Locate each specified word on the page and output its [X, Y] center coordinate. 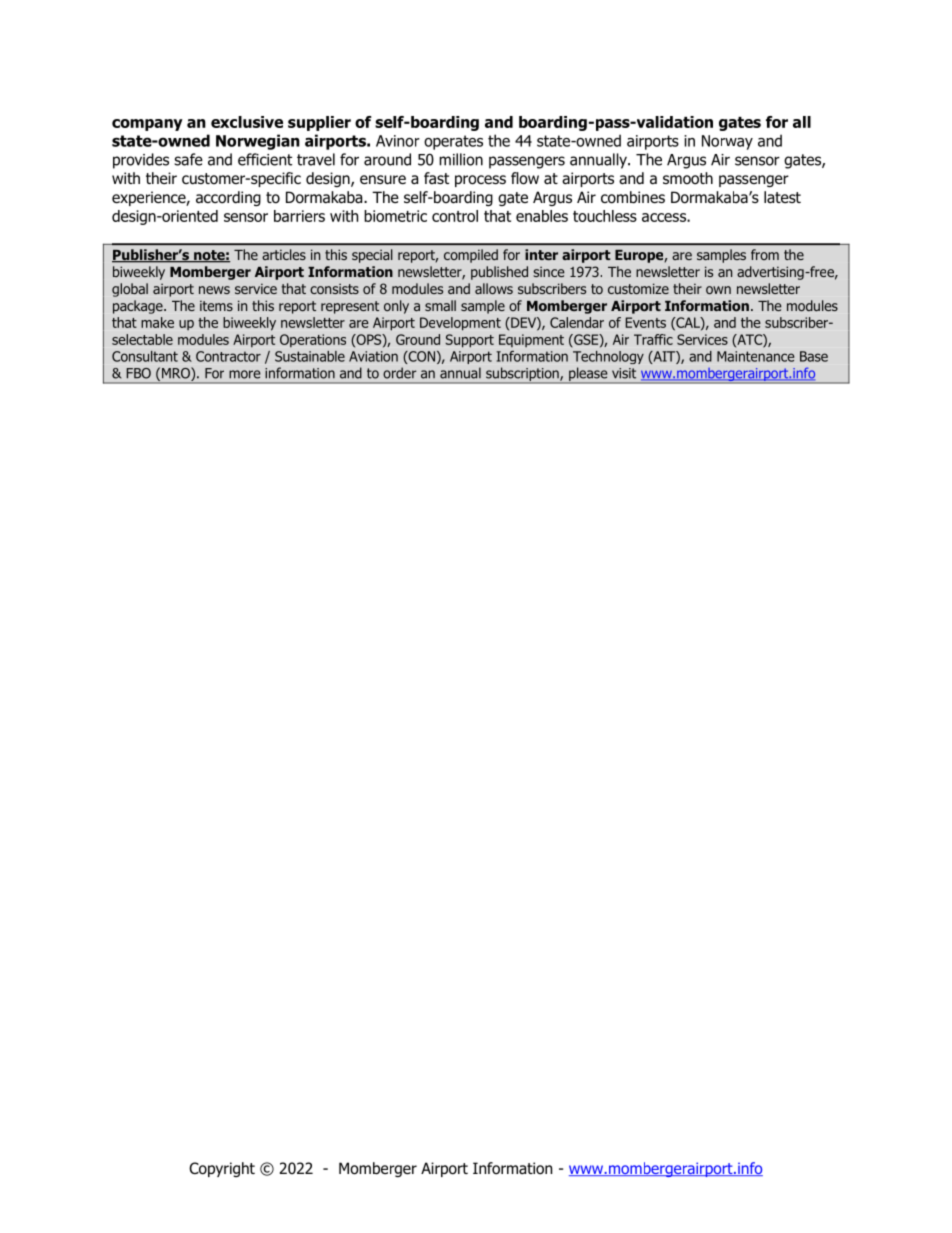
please [588, 375]
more [245, 374]
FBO [139, 373]
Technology [608, 357]
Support [470, 341]
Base [814, 356]
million [461, 159]
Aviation [373, 356]
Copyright [222, 1169]
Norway [727, 142]
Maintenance [755, 356]
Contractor [228, 356]
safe [188, 159]
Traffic [653, 339]
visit [624, 373]
